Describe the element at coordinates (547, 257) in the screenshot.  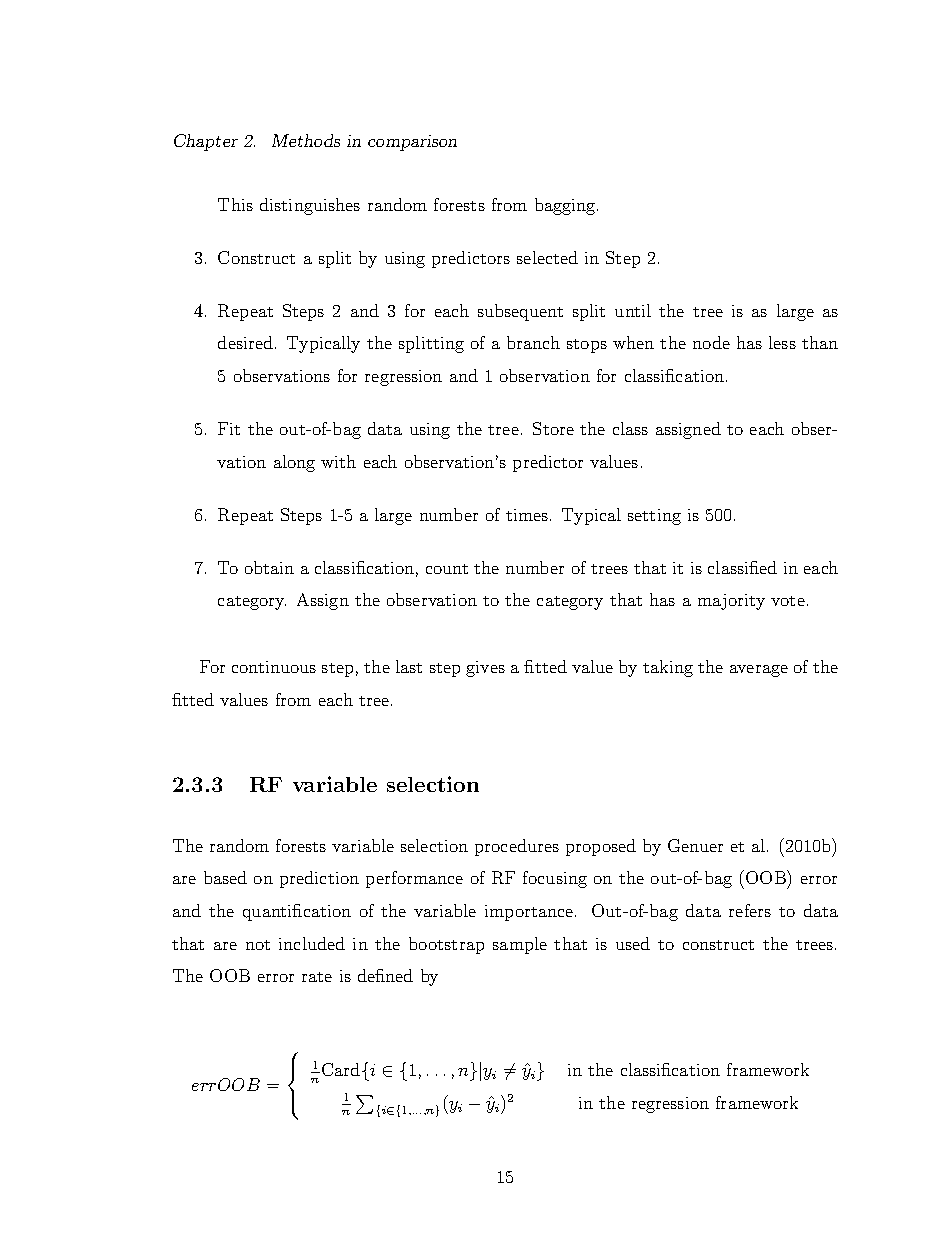
I see `selected` at that location.
